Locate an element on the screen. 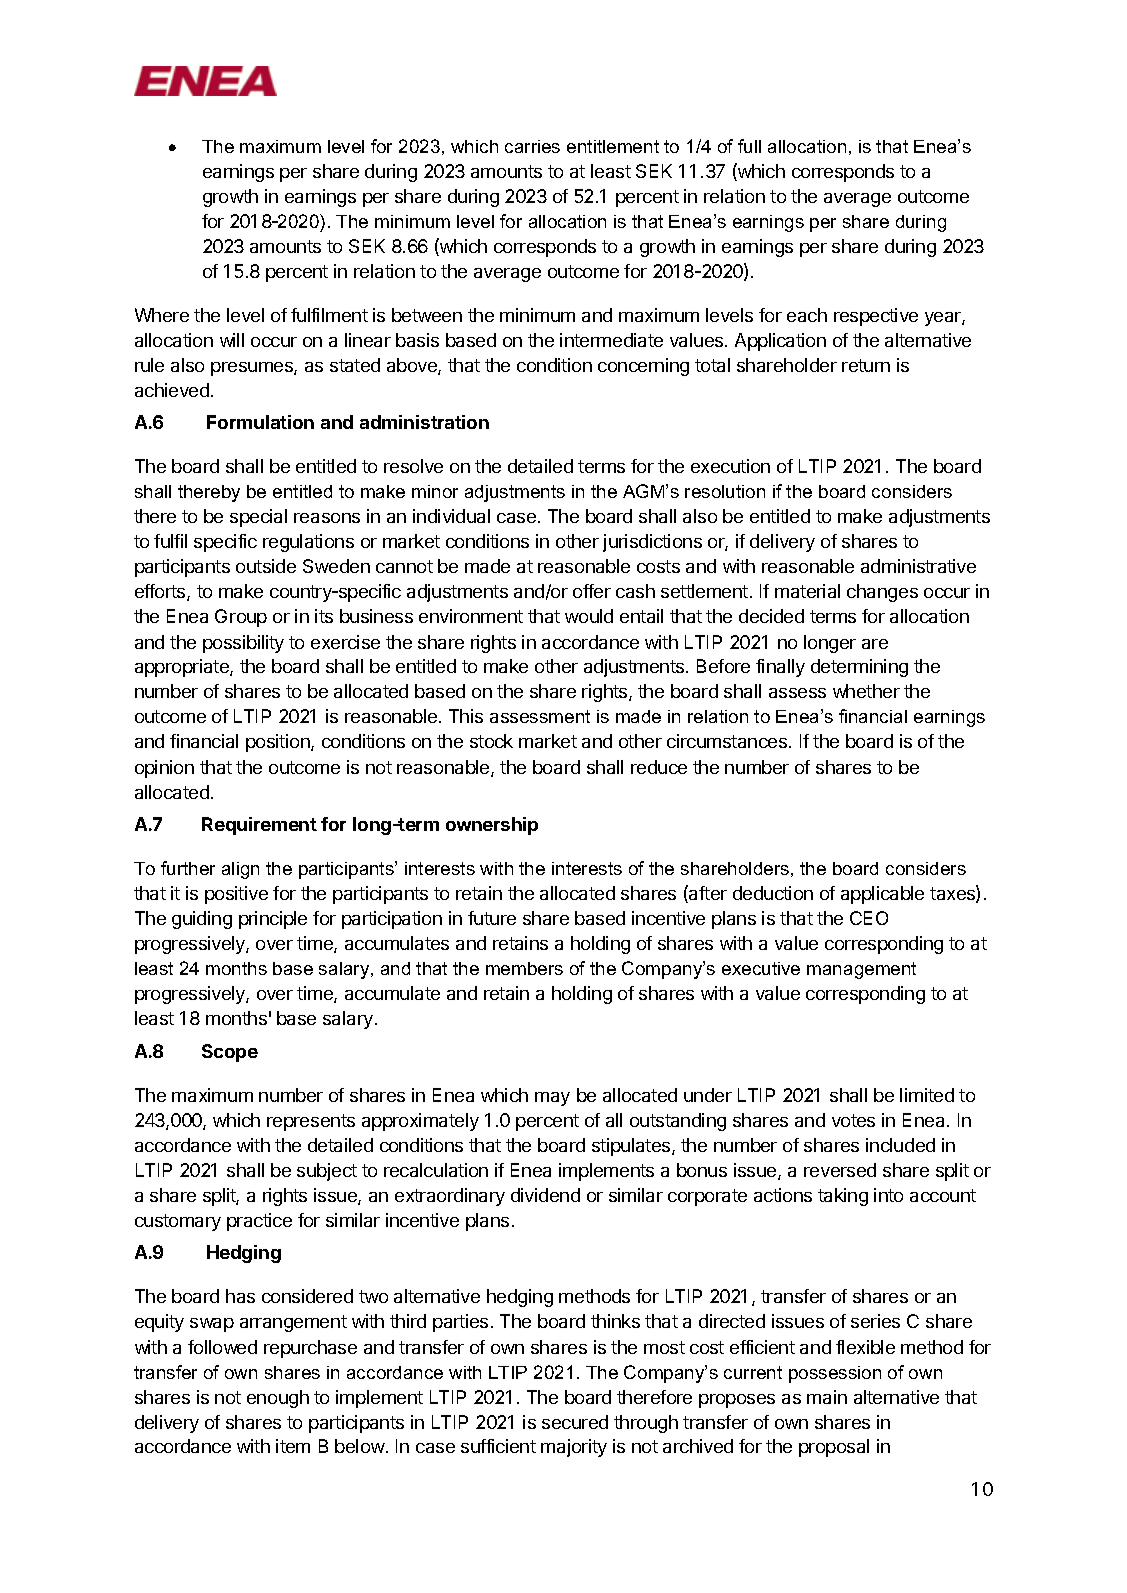 This screenshot has height=1593, width=1127. Group is located at coordinates (241, 618).
